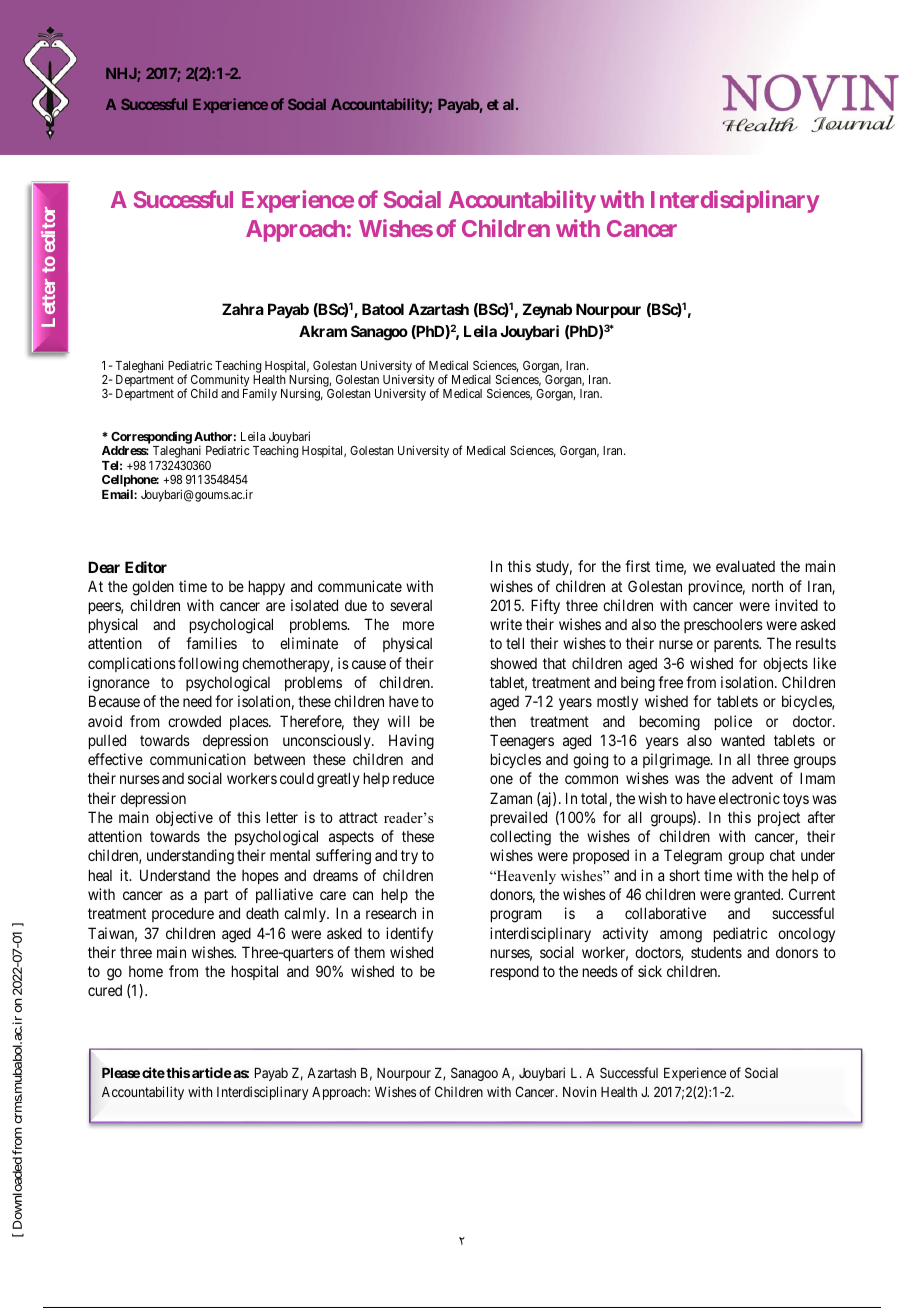 Image resolution: width=924 pixels, height=1308 pixels. I want to click on golden, so click(153, 588).
